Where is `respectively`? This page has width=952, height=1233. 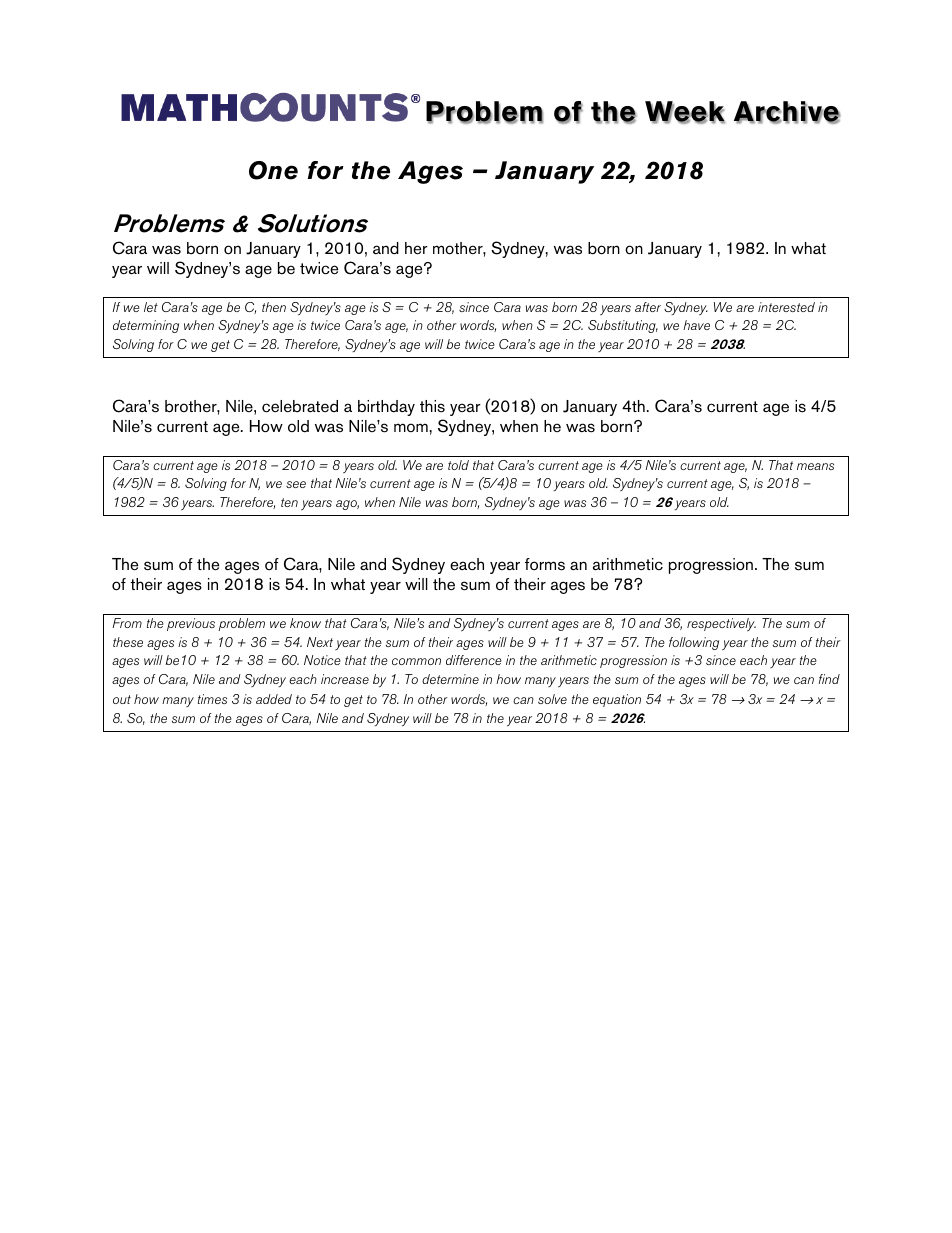 respectively is located at coordinates (721, 624).
